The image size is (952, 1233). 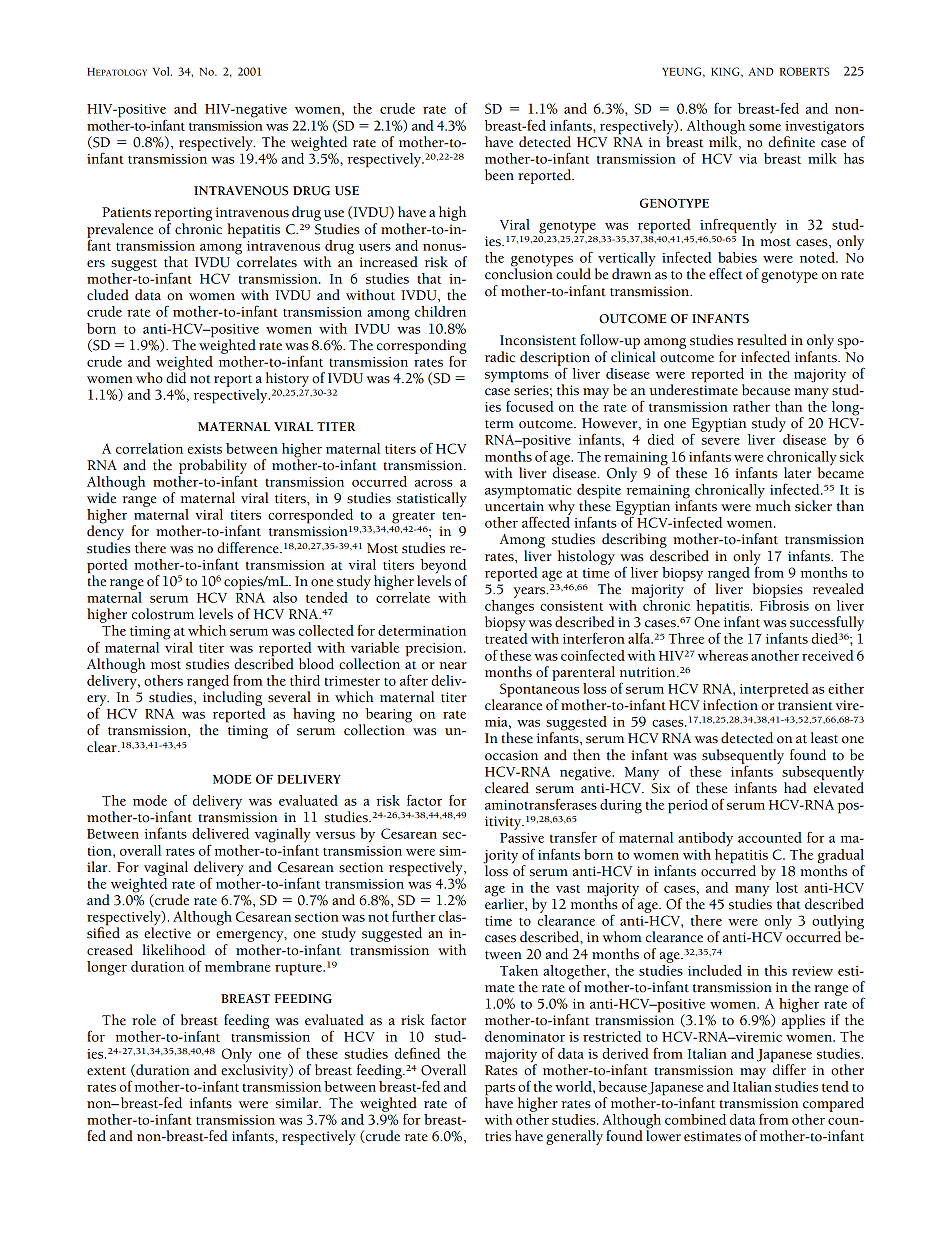 What do you see at coordinates (833, 1104) in the page?
I see `compared` at bounding box center [833, 1104].
